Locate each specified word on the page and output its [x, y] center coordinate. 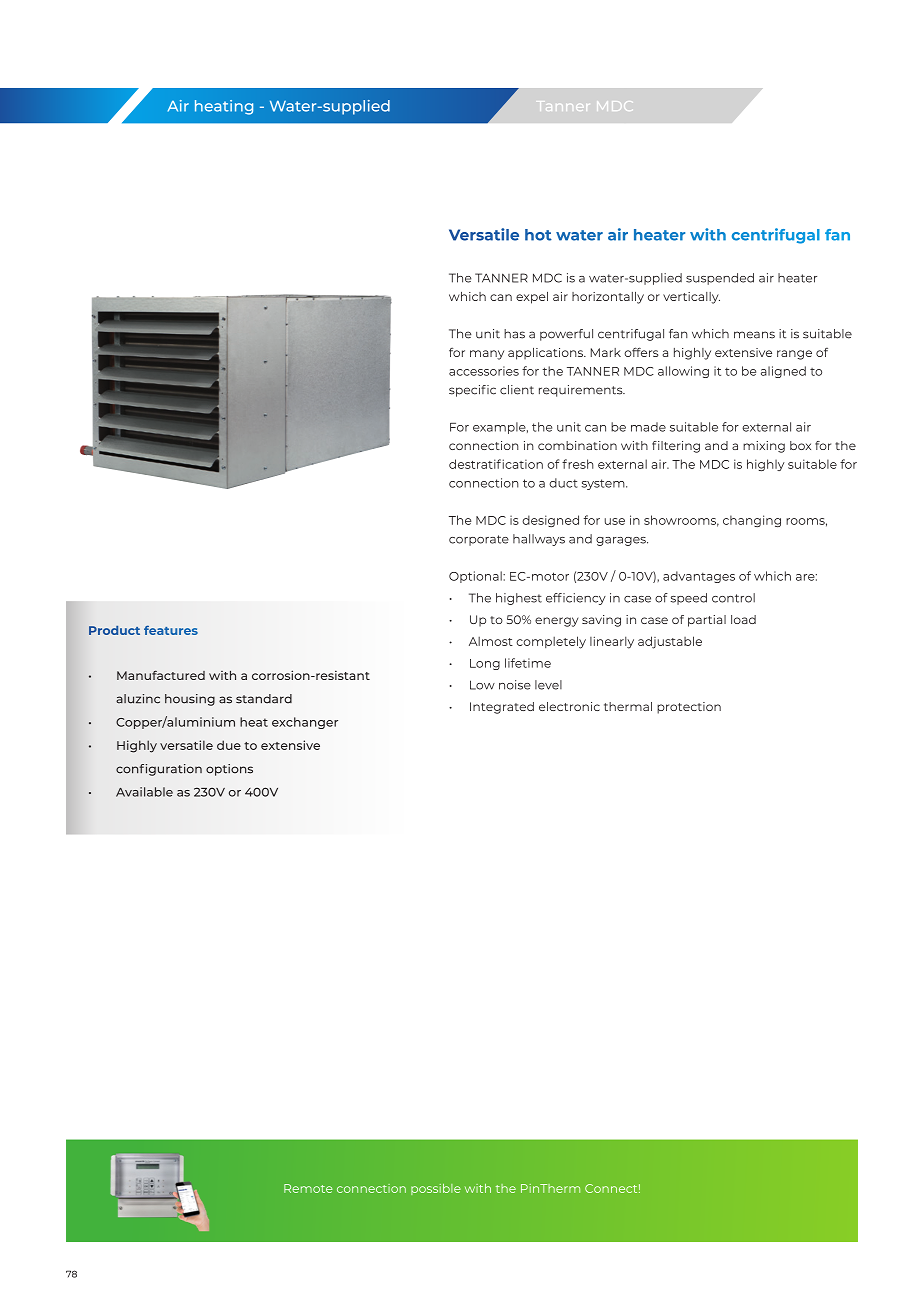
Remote [308, 1188]
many [487, 355]
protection [689, 708]
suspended [720, 279]
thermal [628, 706]
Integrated [502, 708]
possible [436, 1189]
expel [532, 298]
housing [190, 700]
